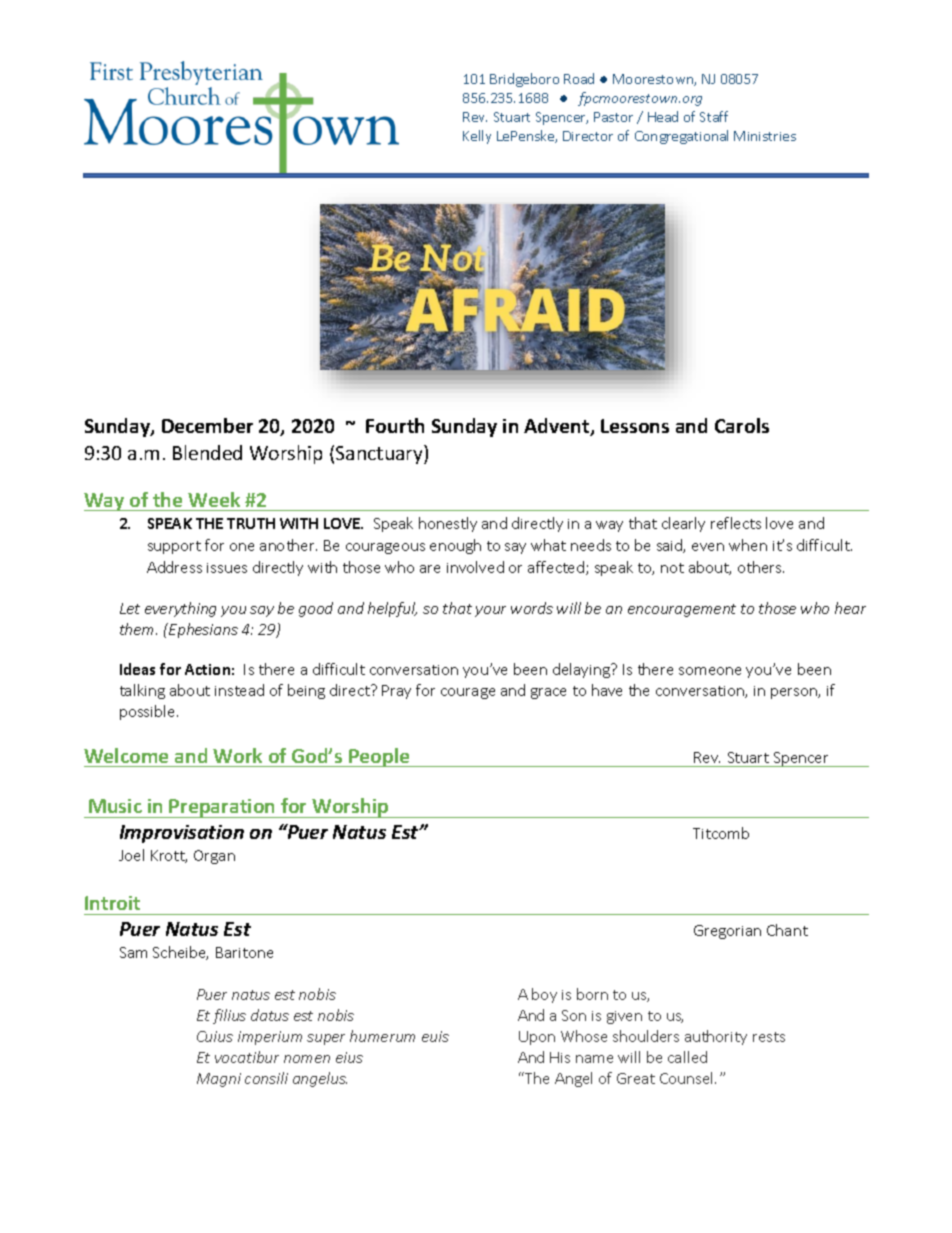 This screenshot has height=1233, width=952. I want to click on issues, so click(227, 568).
